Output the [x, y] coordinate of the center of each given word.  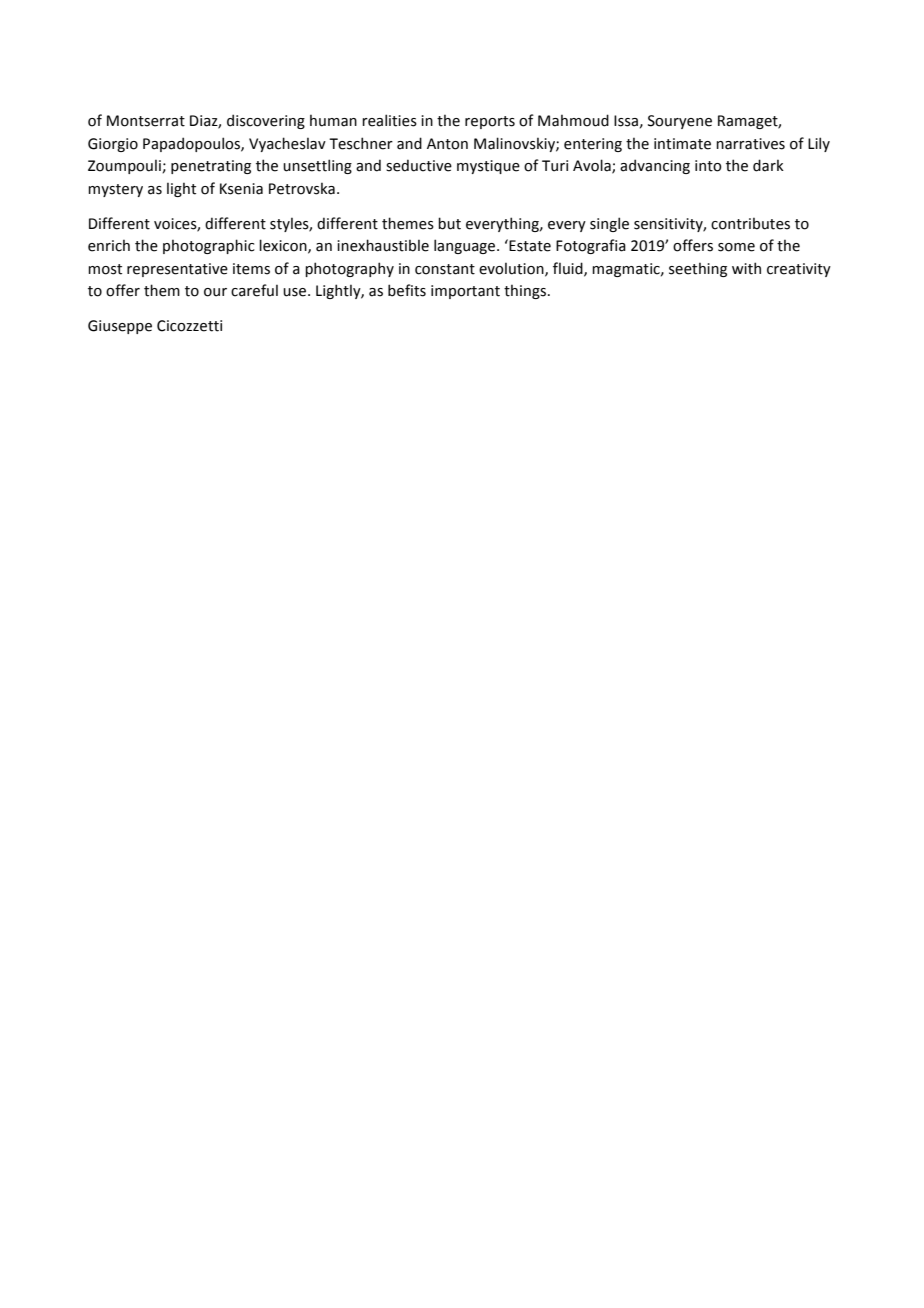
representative [177, 270]
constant [445, 269]
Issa [626, 121]
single [609, 224]
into [708, 166]
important [465, 292]
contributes [750, 223]
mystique [488, 167]
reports [490, 122]
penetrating [211, 167]
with [746, 268]
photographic [209, 246]
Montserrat [146, 121]
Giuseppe [120, 327]
